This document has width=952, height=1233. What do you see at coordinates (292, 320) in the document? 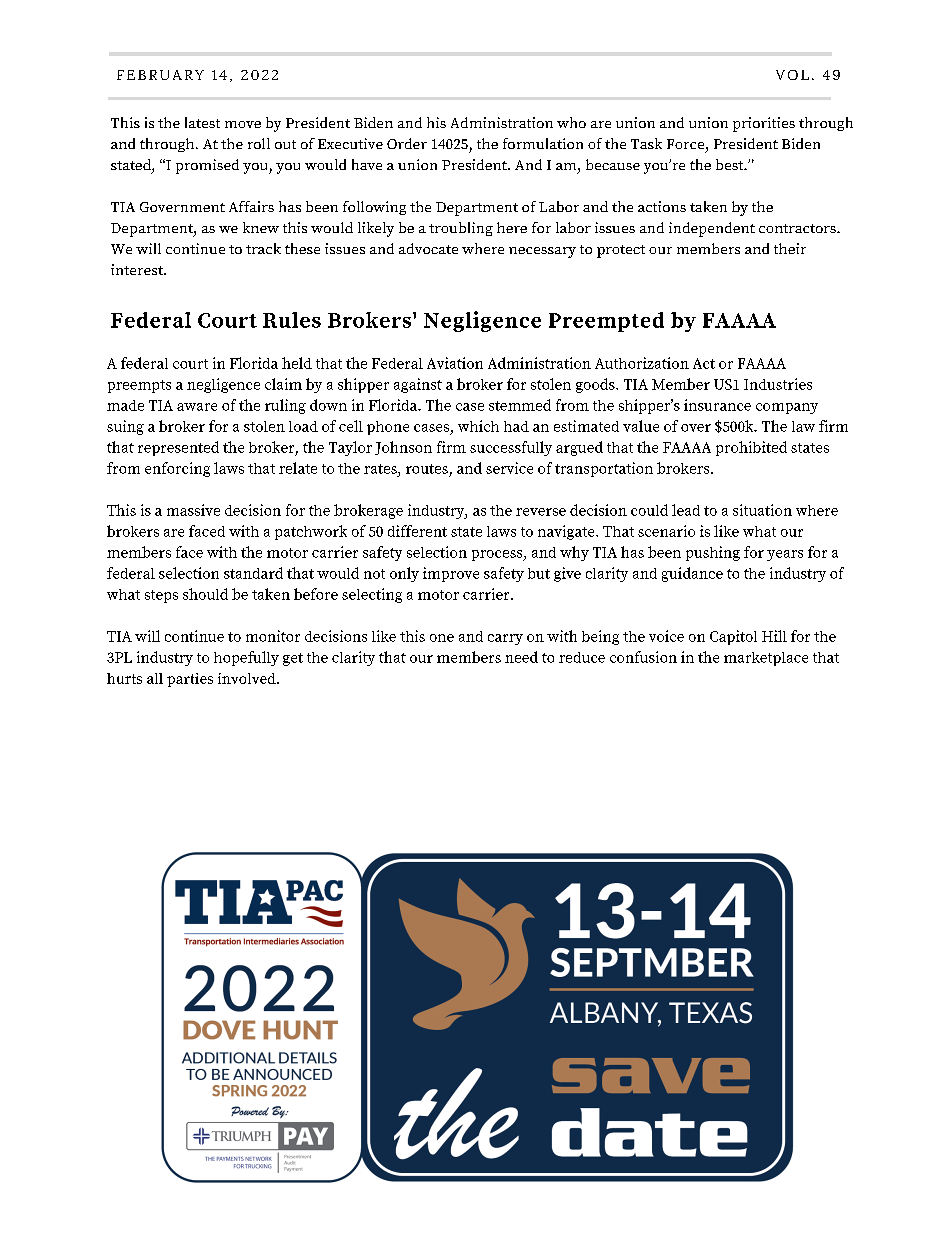
I see `Rules` at bounding box center [292, 320].
